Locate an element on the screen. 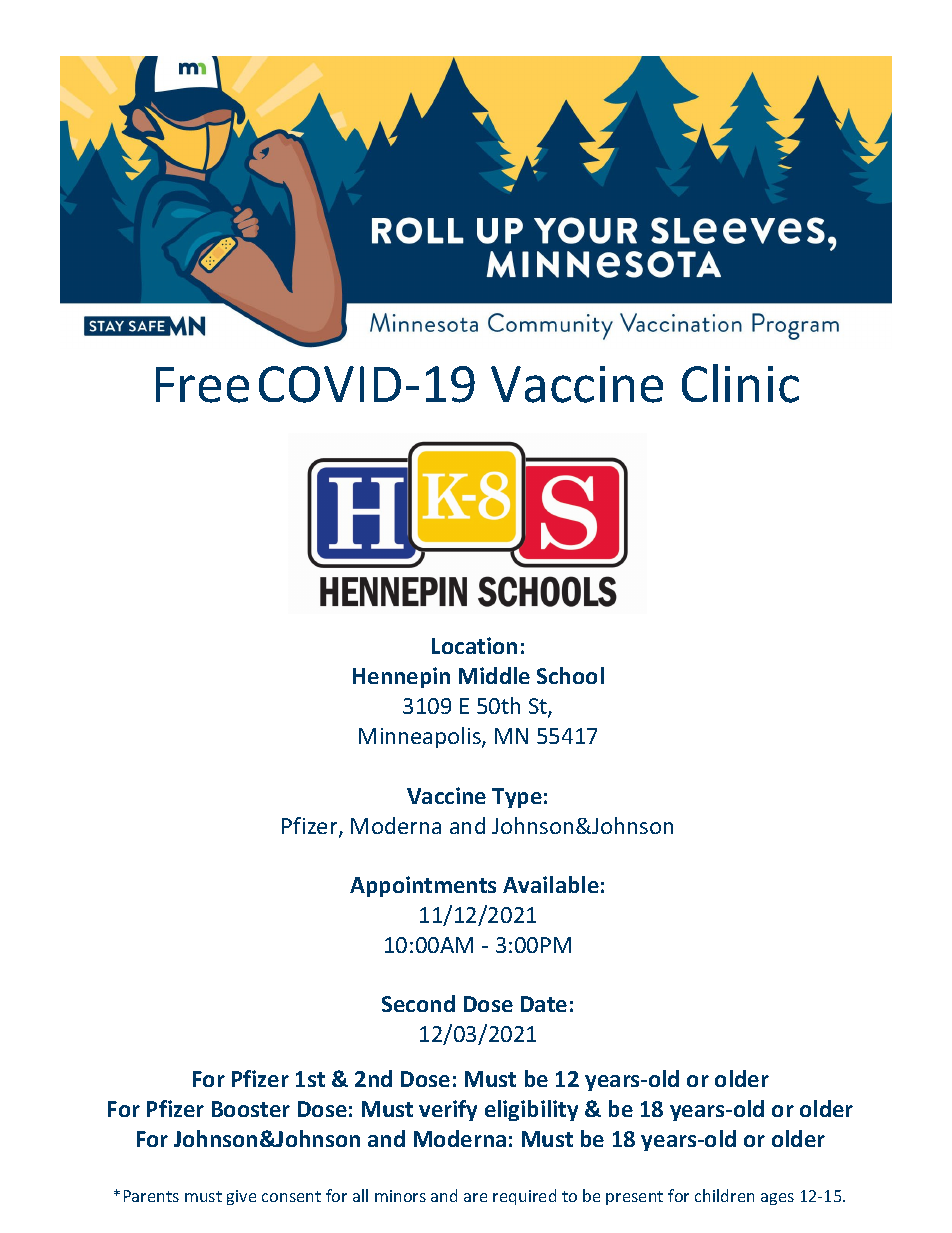 The width and height of the screenshot is (952, 1233). give is located at coordinates (241, 1197).
